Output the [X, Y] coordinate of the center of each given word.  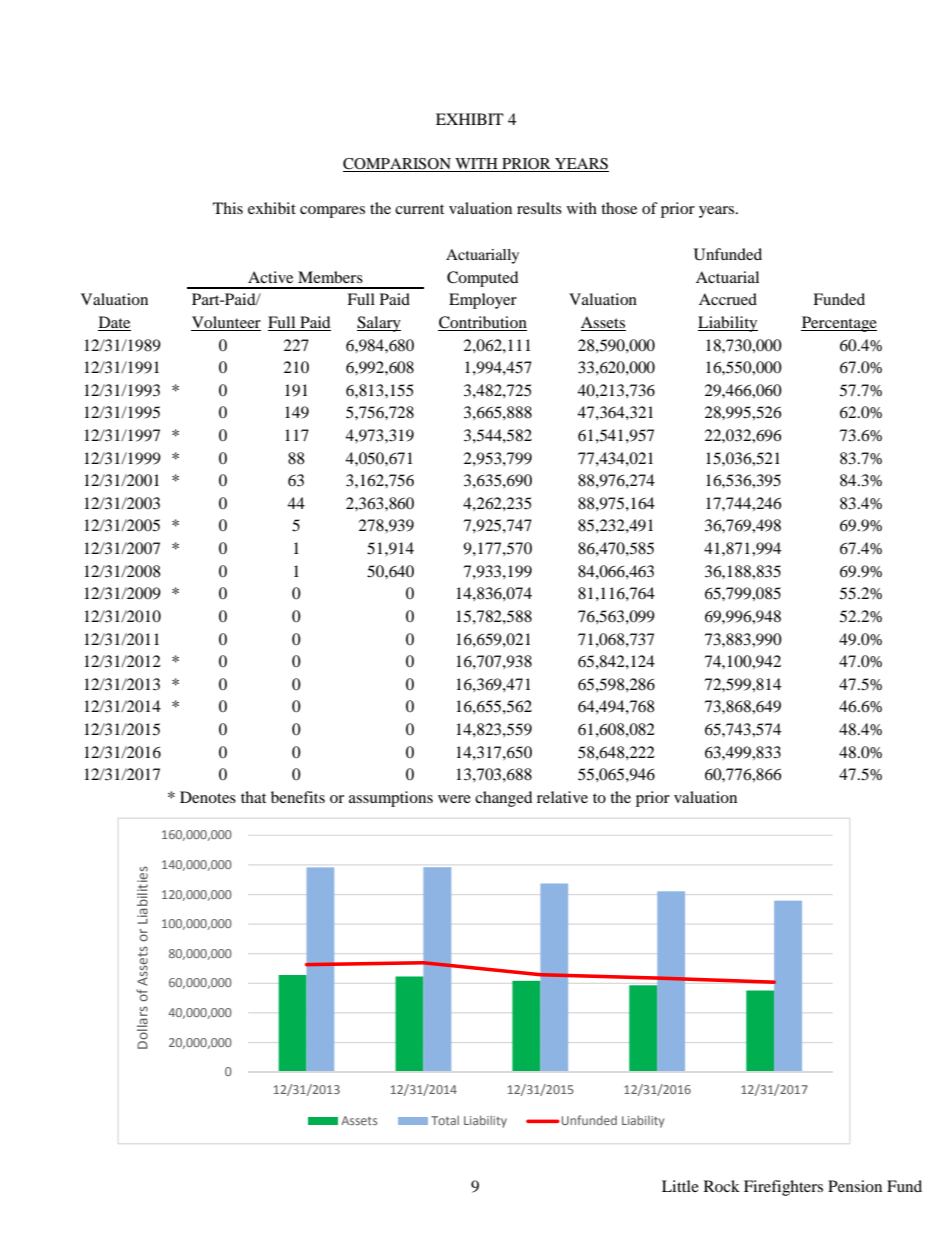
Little [680, 1186]
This [228, 208]
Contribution [482, 323]
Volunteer [226, 323]
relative [562, 797]
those [619, 208]
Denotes [208, 797]
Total [445, 1120]
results [539, 208]
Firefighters [783, 1188]
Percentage [839, 324]
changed [503, 799]
